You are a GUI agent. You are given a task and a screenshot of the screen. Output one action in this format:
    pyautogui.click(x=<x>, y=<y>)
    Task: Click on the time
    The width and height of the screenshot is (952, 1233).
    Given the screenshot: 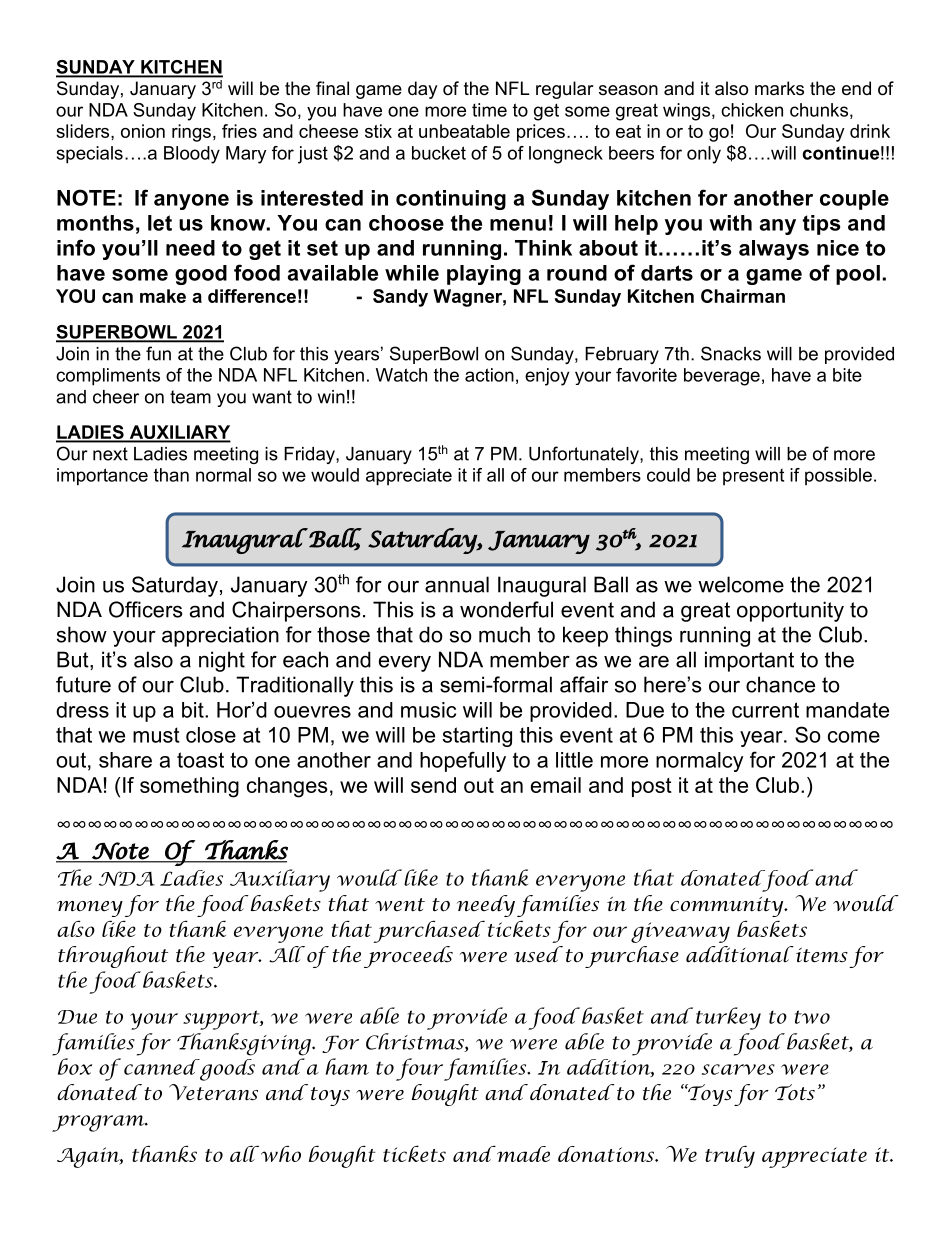 What is the action you would take?
    pyautogui.click(x=489, y=110)
